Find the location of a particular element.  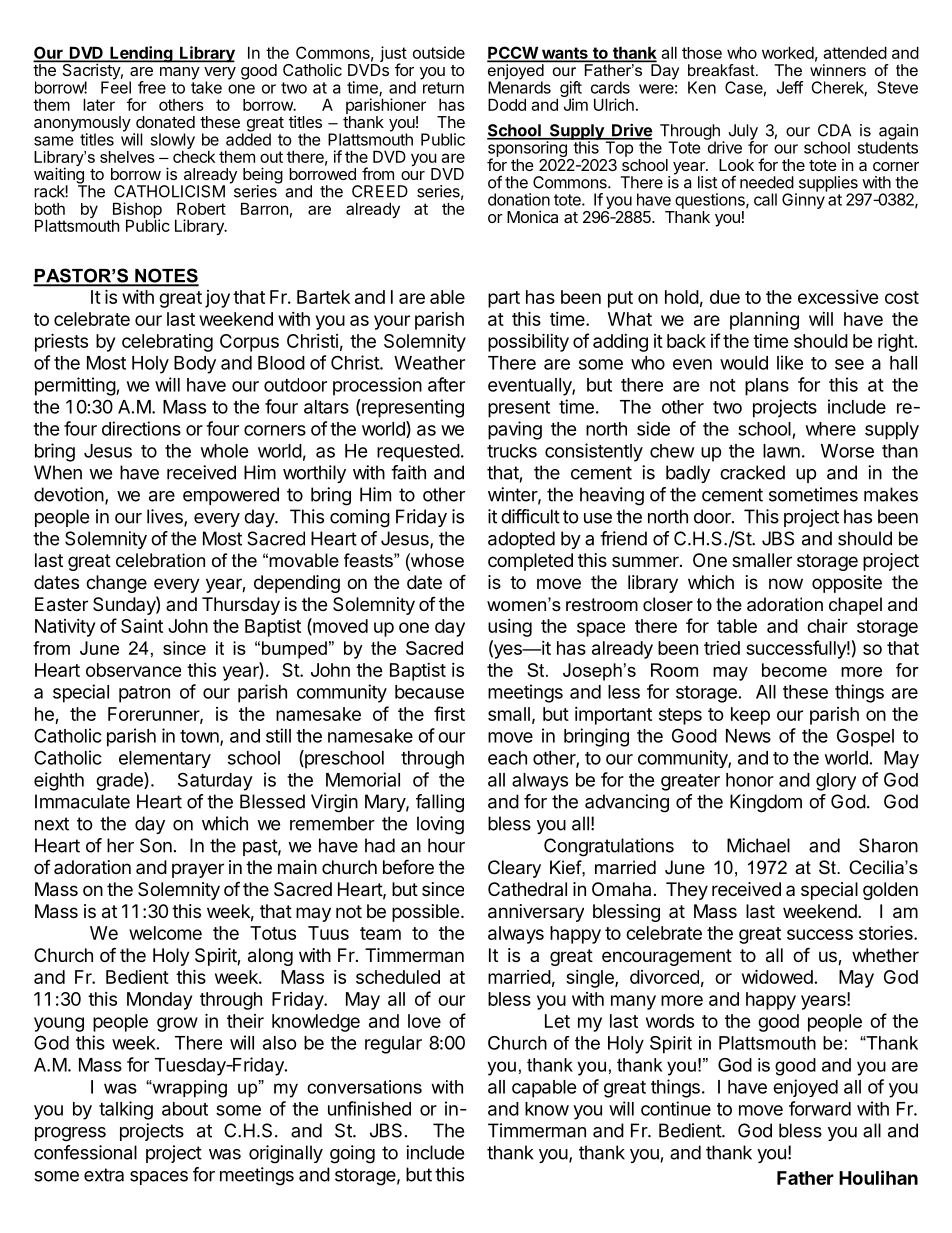

unfinished is located at coordinates (369, 1108).
